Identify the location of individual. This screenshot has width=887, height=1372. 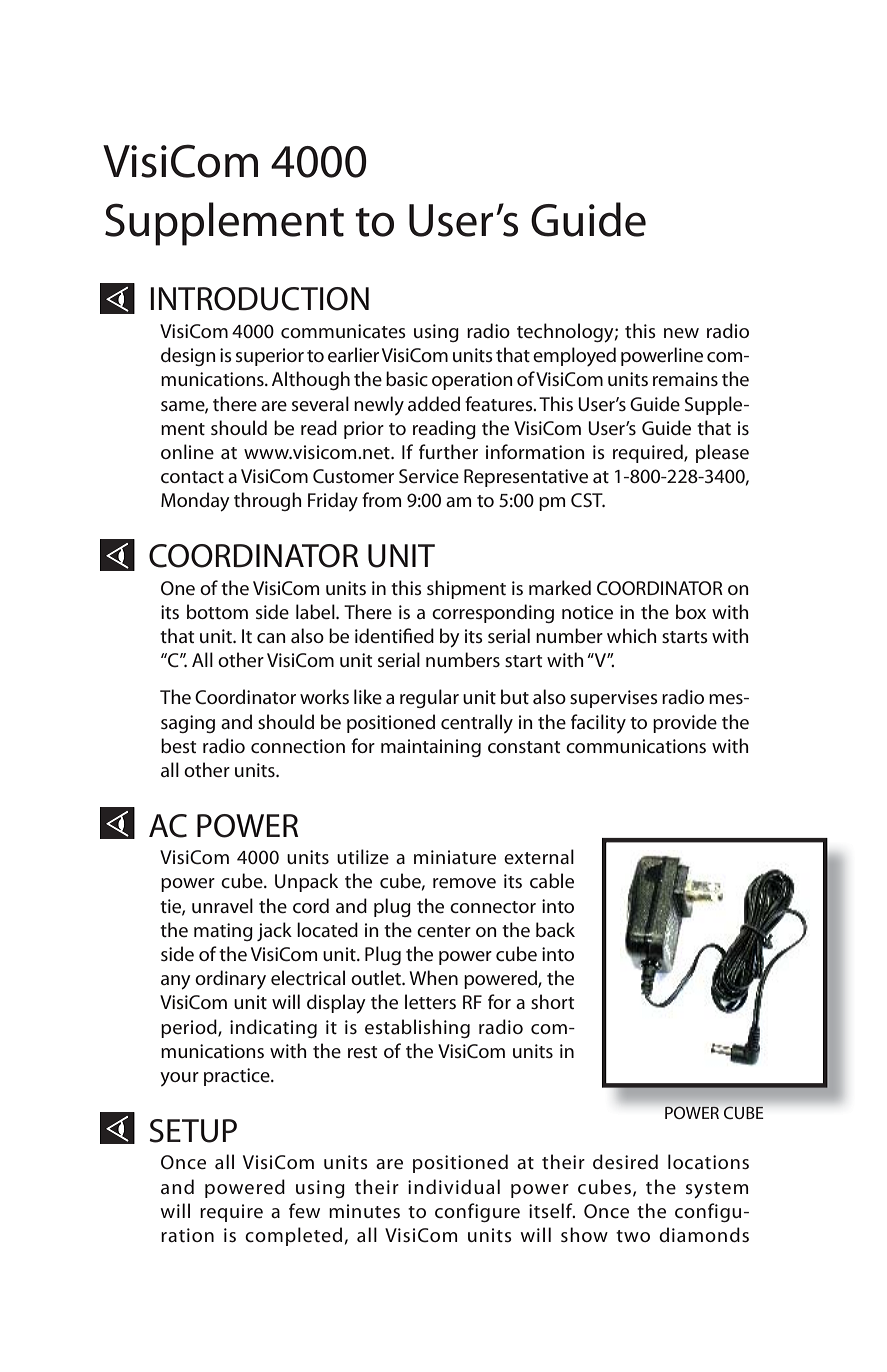
(454, 1186).
